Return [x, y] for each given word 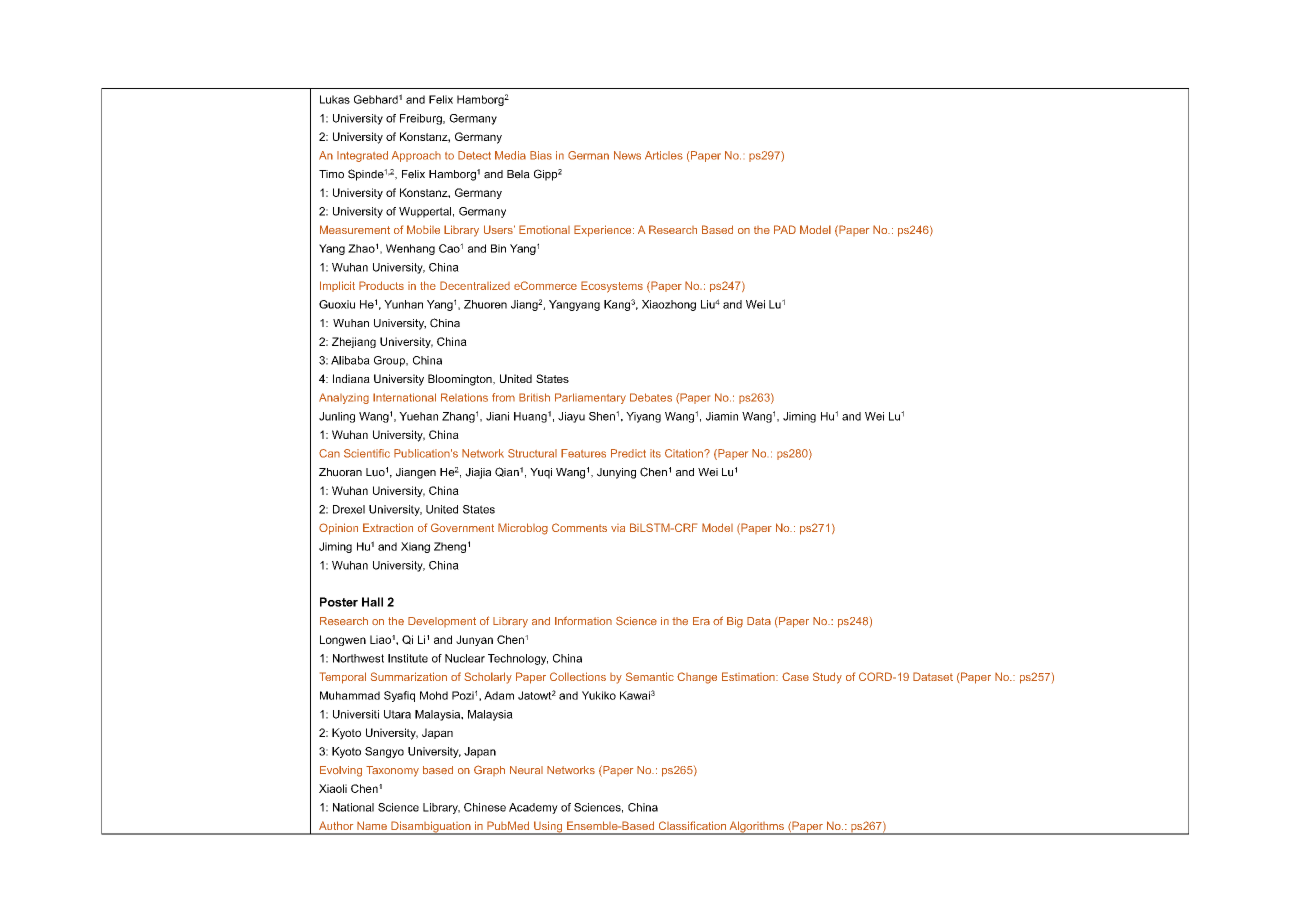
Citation [685, 453]
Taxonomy [392, 771]
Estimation [749, 676]
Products [381, 285]
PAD [785, 229]
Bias [541, 155]
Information [583, 620]
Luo [375, 472]
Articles [664, 155]
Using [548, 828]
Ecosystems [612, 287]
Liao [380, 639]
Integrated [362, 156]
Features [583, 453]
